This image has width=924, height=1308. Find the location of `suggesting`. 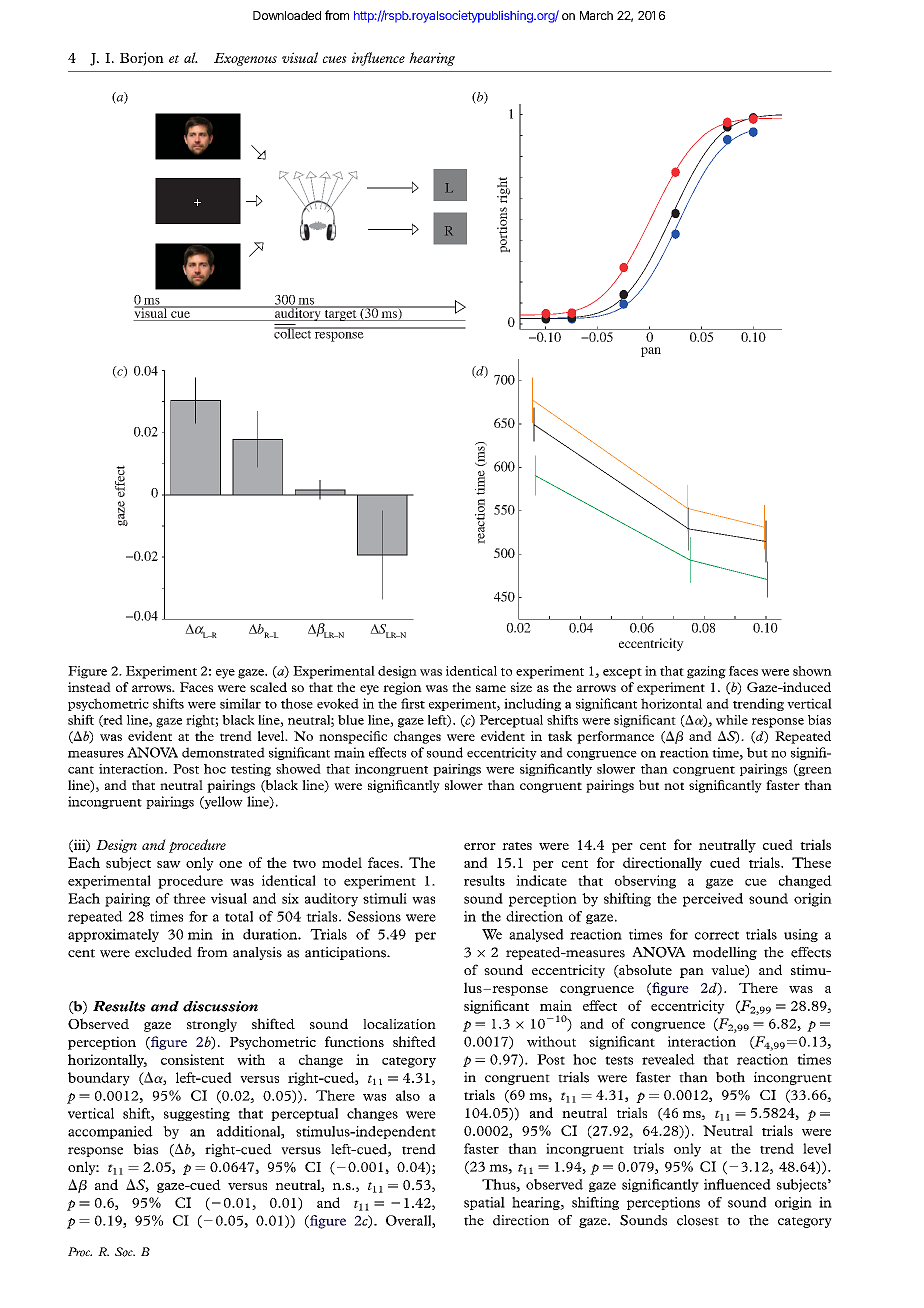

suggesting is located at coordinates (197, 1114).
